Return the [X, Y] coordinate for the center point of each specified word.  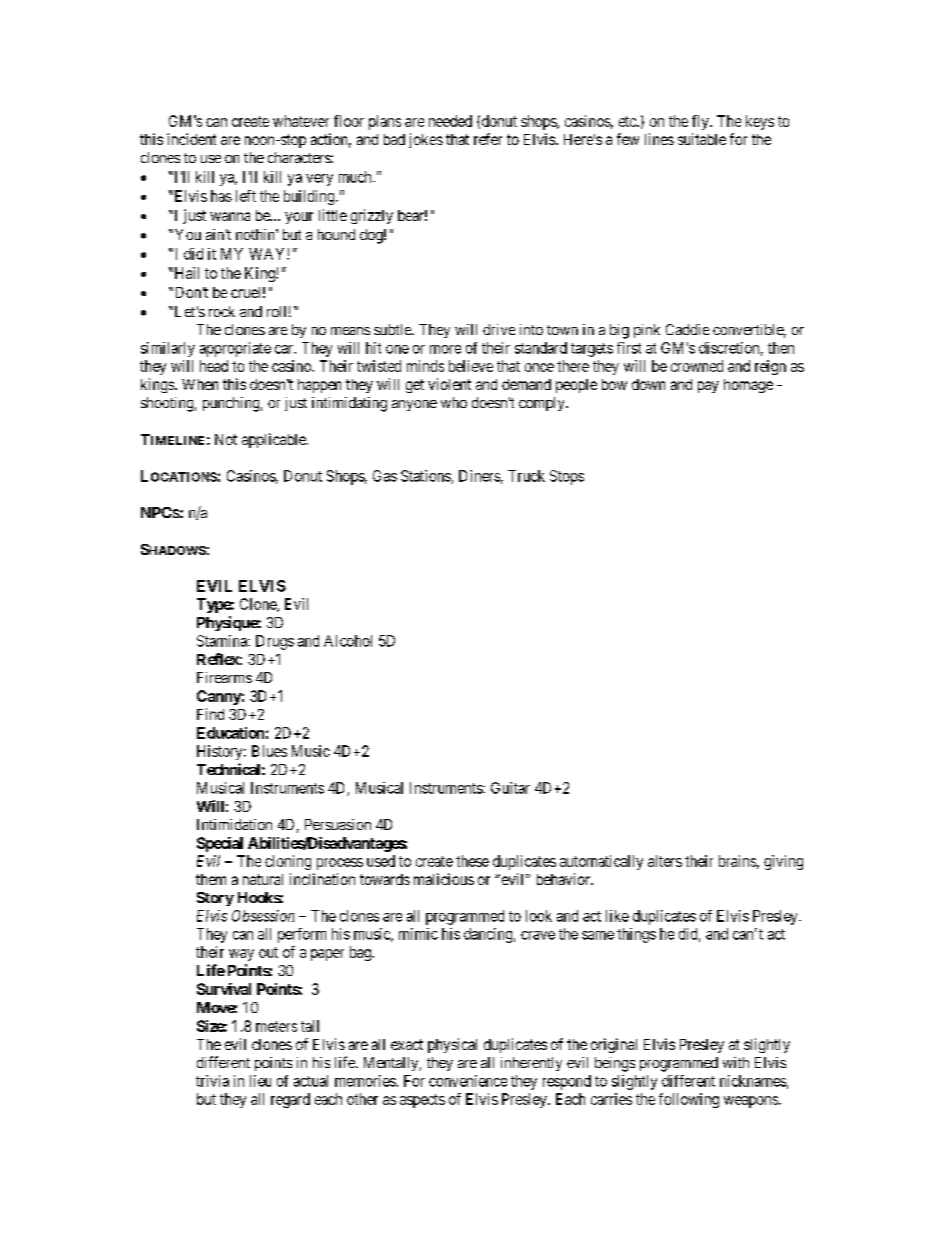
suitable [702, 139]
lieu [260, 1081]
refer [488, 139]
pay [708, 387]
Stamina [223, 641]
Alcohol [348, 641]
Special [220, 844]
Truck [526, 476]
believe [471, 366]
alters [665, 861]
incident [191, 139]
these [472, 861]
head [214, 366]
